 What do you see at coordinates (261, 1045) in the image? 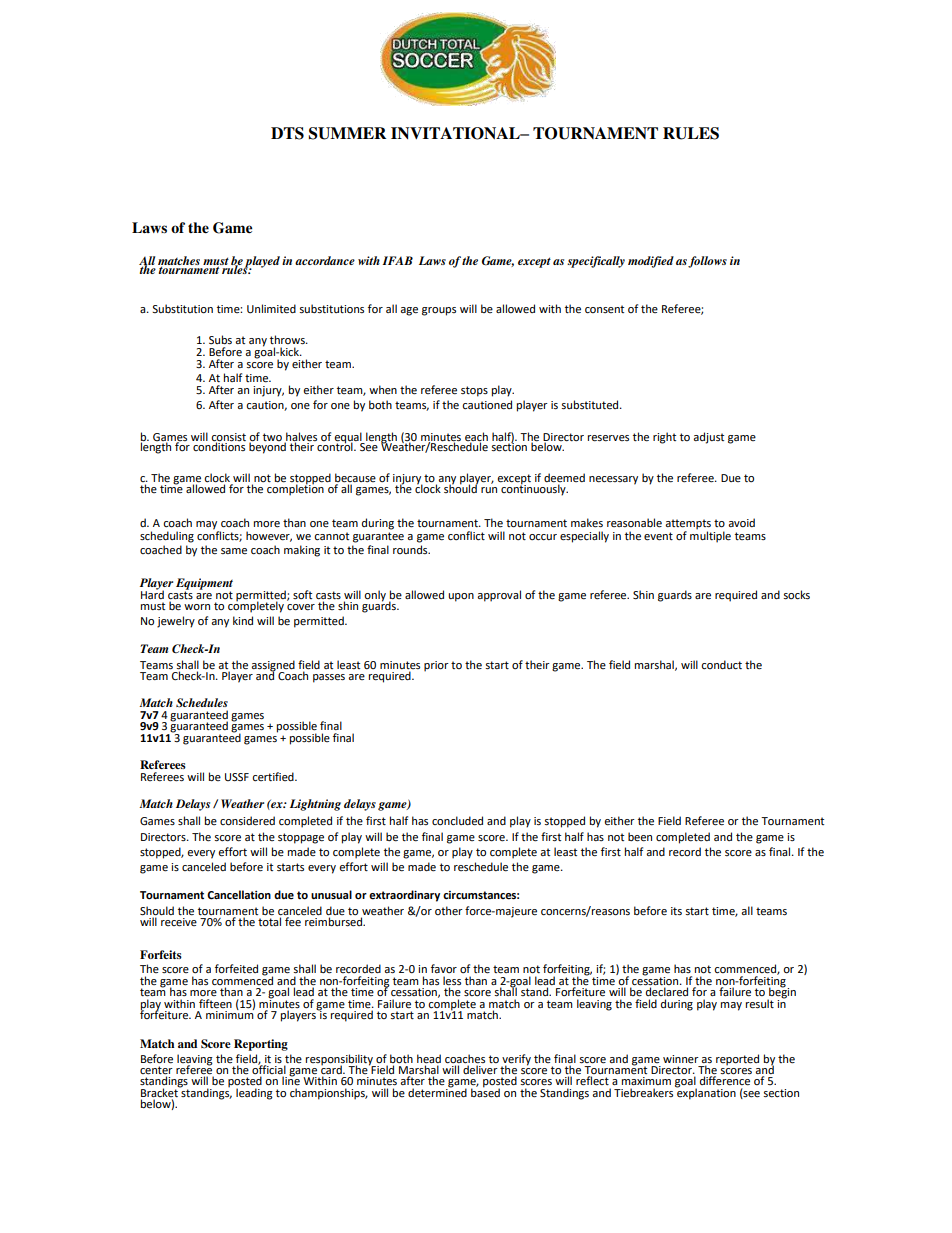
I see `Reporting` at bounding box center [261, 1045].
